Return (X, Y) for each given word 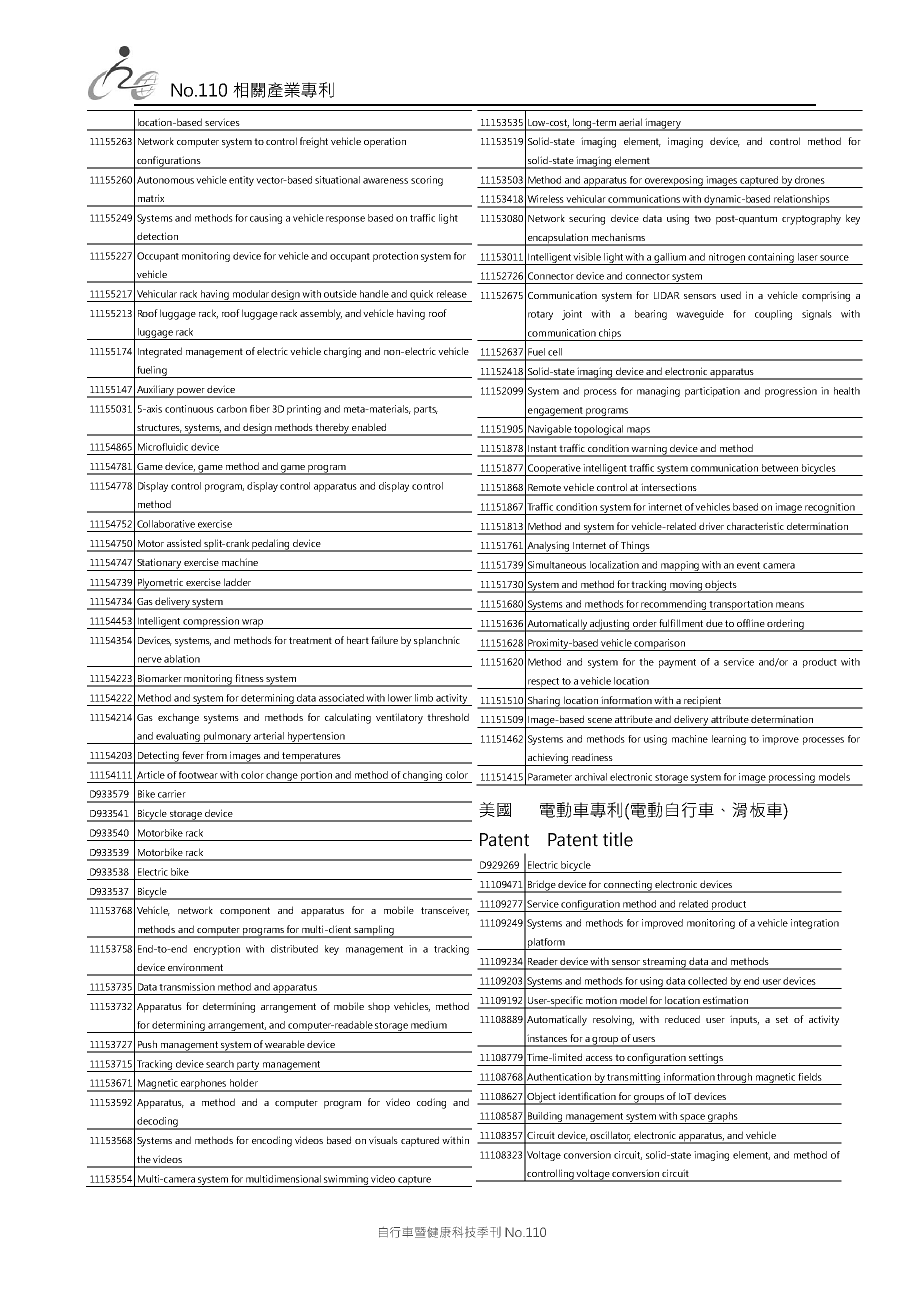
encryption (217, 950)
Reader (543, 961)
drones (810, 180)
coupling (773, 315)
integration (815, 924)
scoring (427, 181)
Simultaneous (557, 565)
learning (729, 740)
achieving (548, 759)
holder (244, 1083)
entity (241, 181)
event (748, 565)
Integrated (160, 352)
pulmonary (227, 738)
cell (555, 352)
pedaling (271, 545)
